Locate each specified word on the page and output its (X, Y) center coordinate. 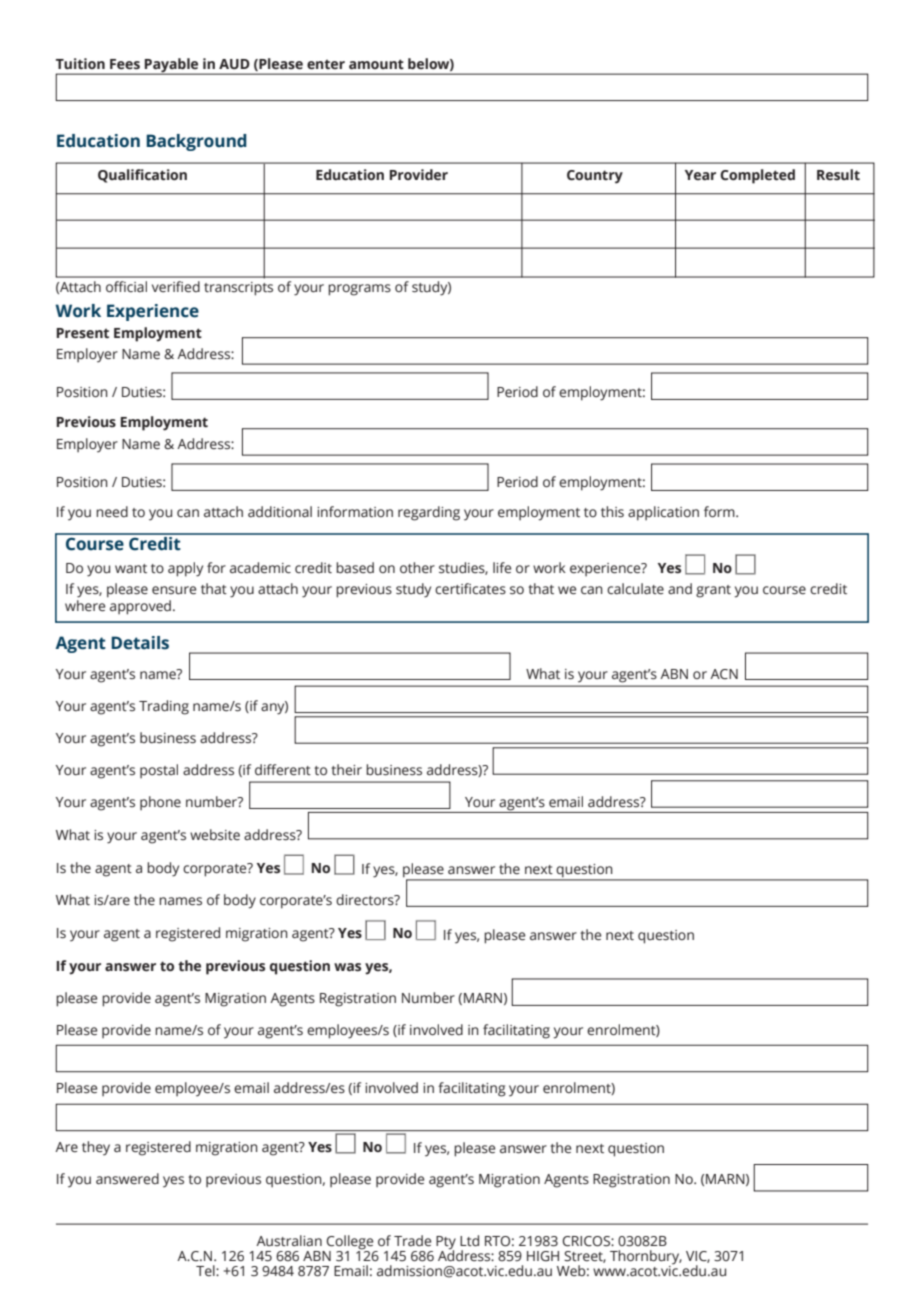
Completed (757, 176)
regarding (429, 513)
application (663, 513)
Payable (172, 66)
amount (376, 64)
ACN (724, 674)
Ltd (469, 1240)
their (346, 770)
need (112, 512)
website (215, 835)
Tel (206, 1271)
